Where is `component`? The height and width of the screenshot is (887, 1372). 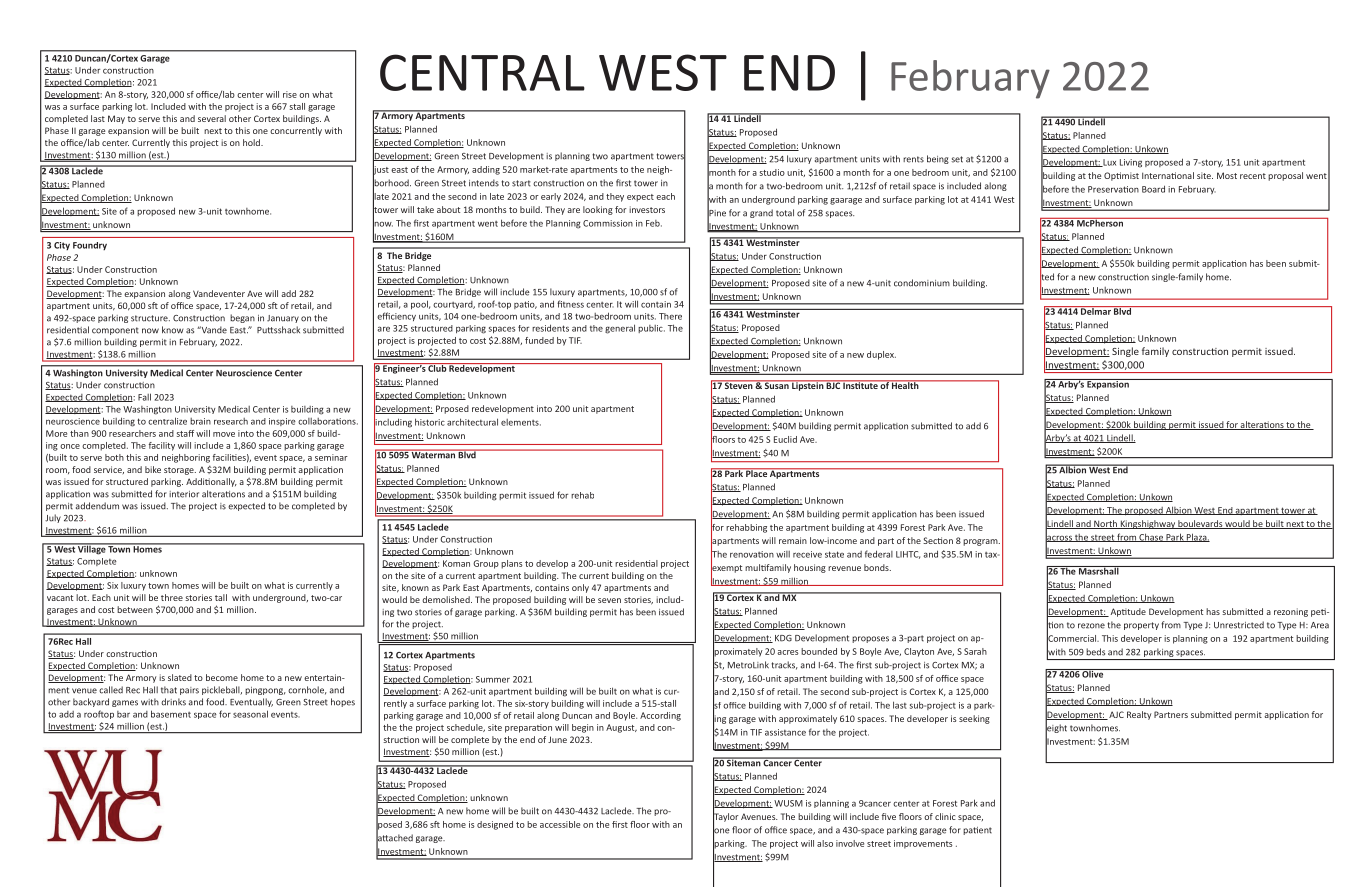
component is located at coordinates (115, 331).
